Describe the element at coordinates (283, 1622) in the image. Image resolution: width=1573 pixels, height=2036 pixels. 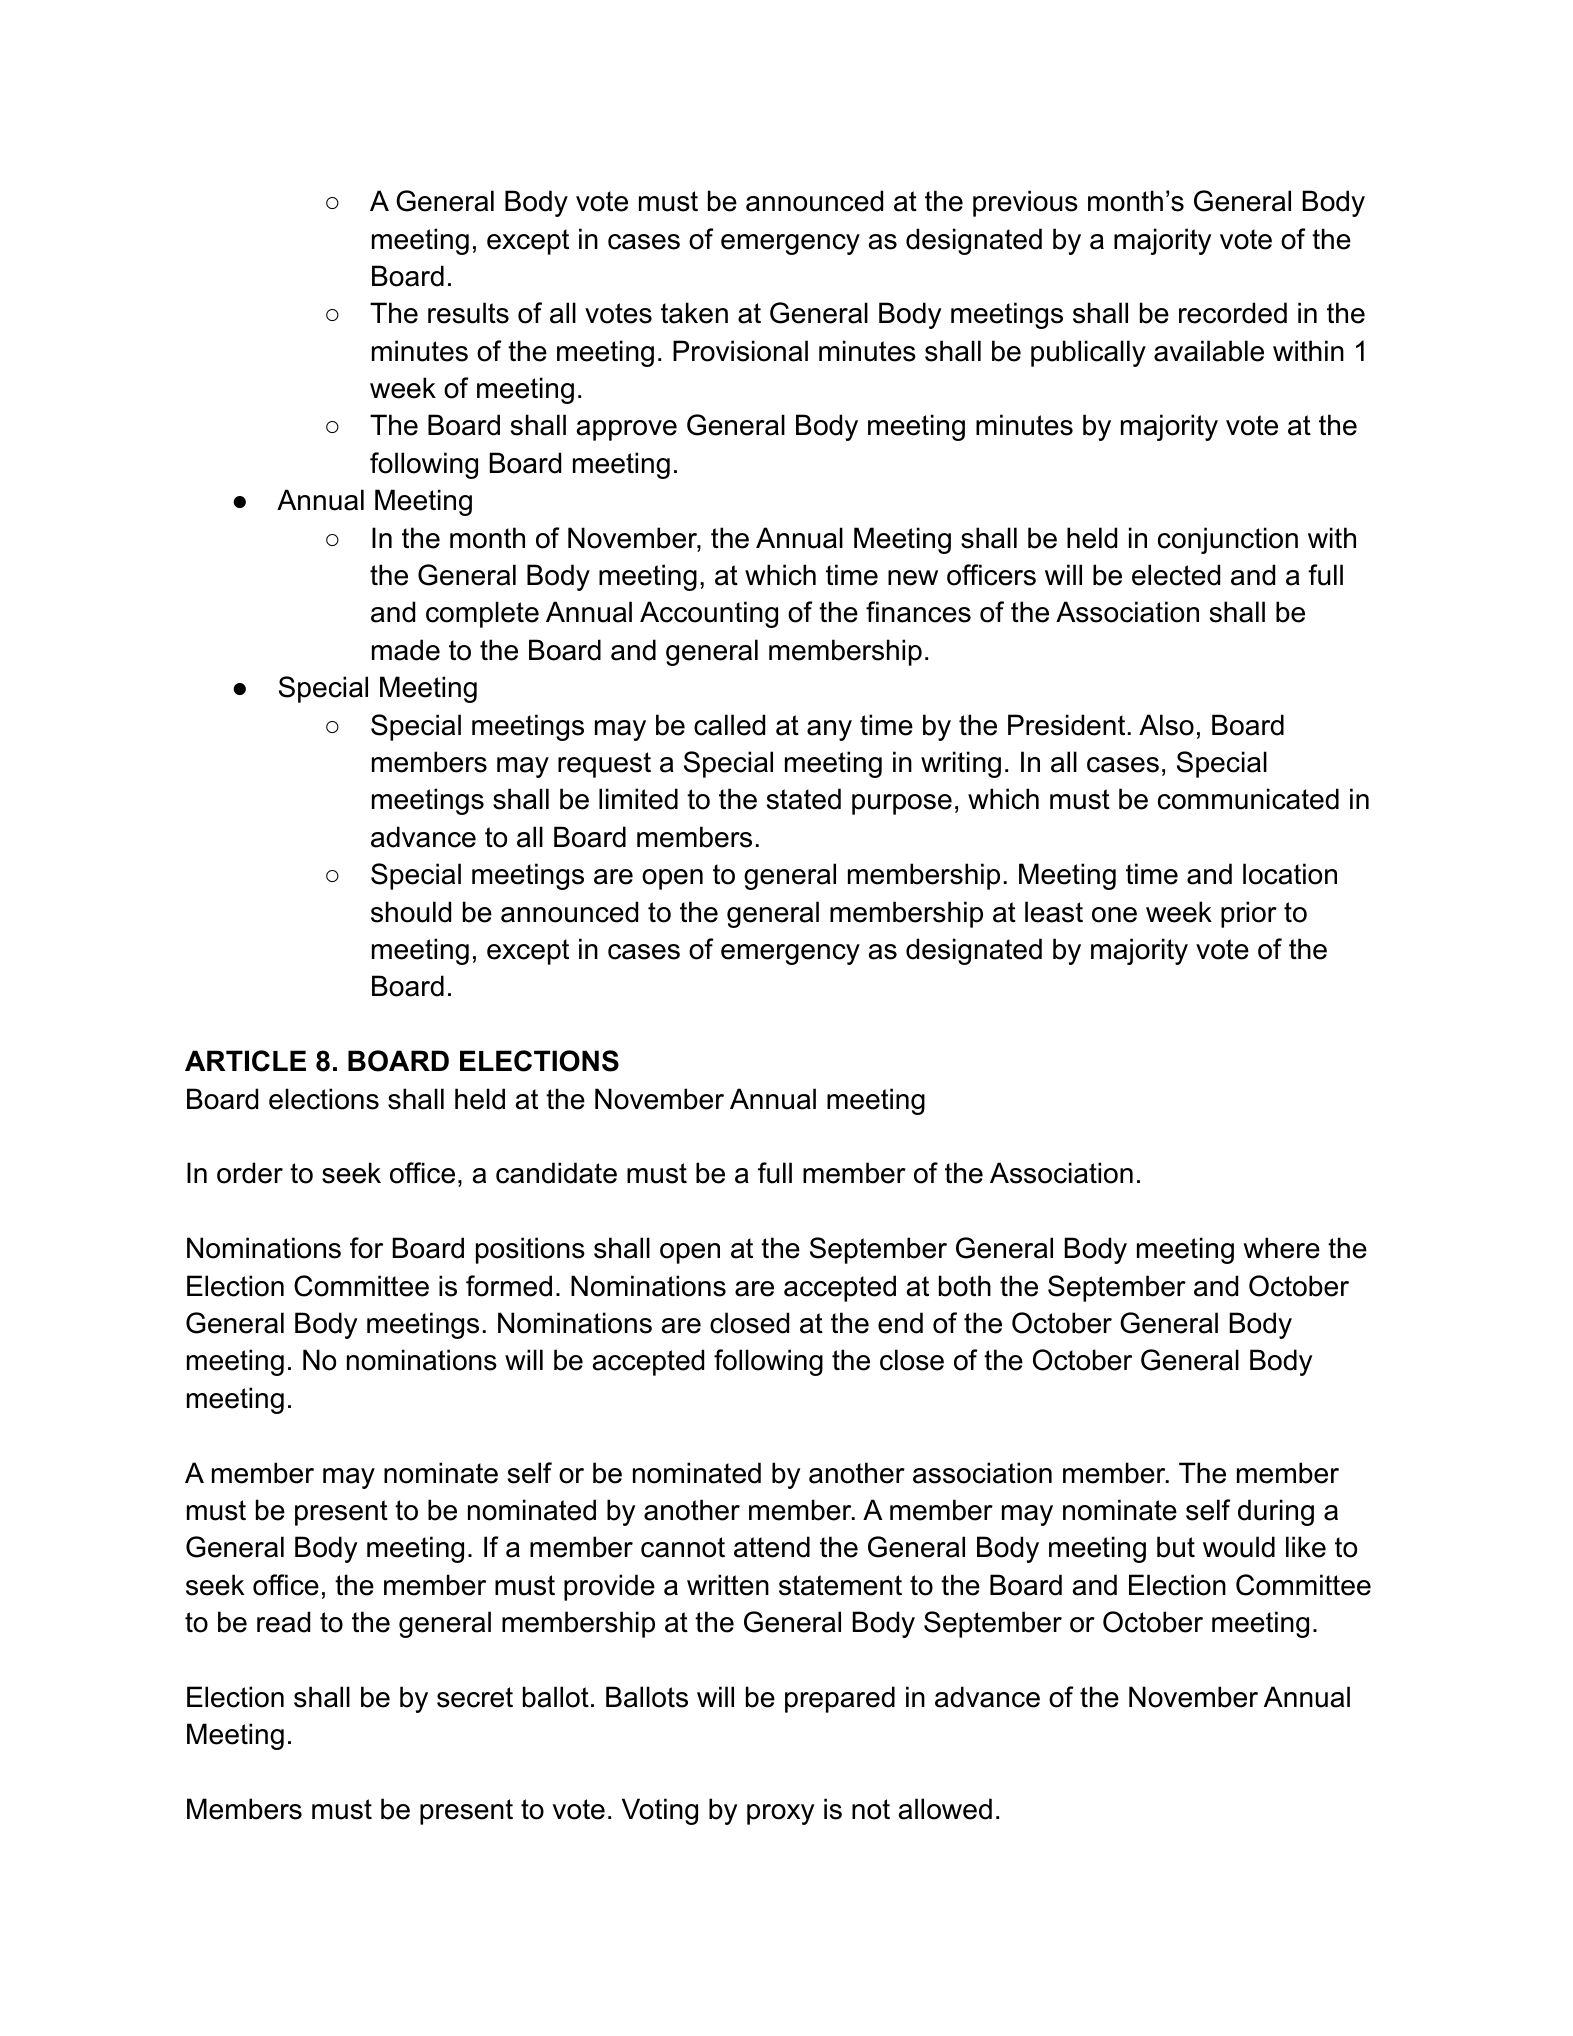
I see `read` at that location.
